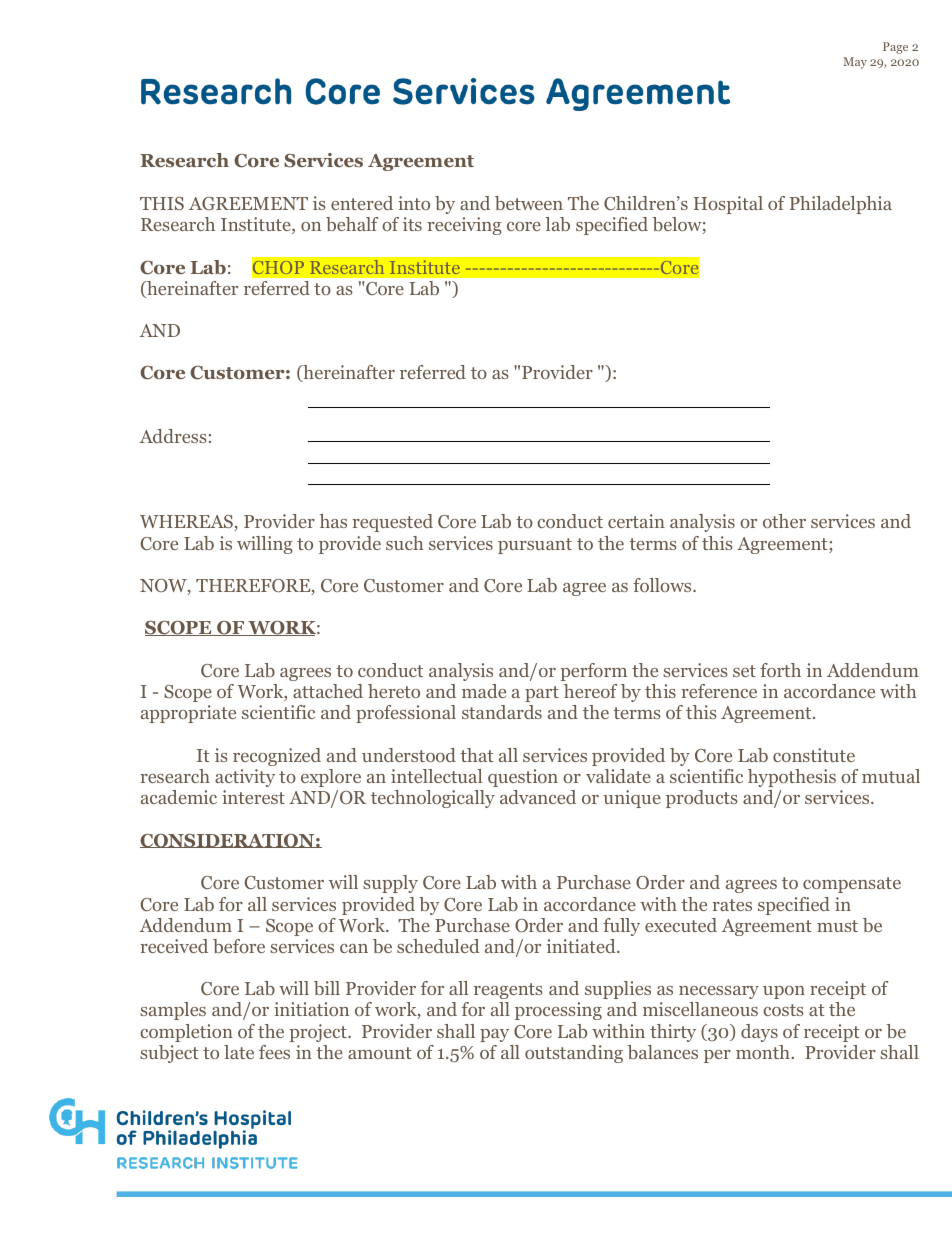 Image resolution: width=952 pixels, height=1233 pixels. Describe the element at coordinates (529, 203) in the screenshot. I see `between` at that location.
